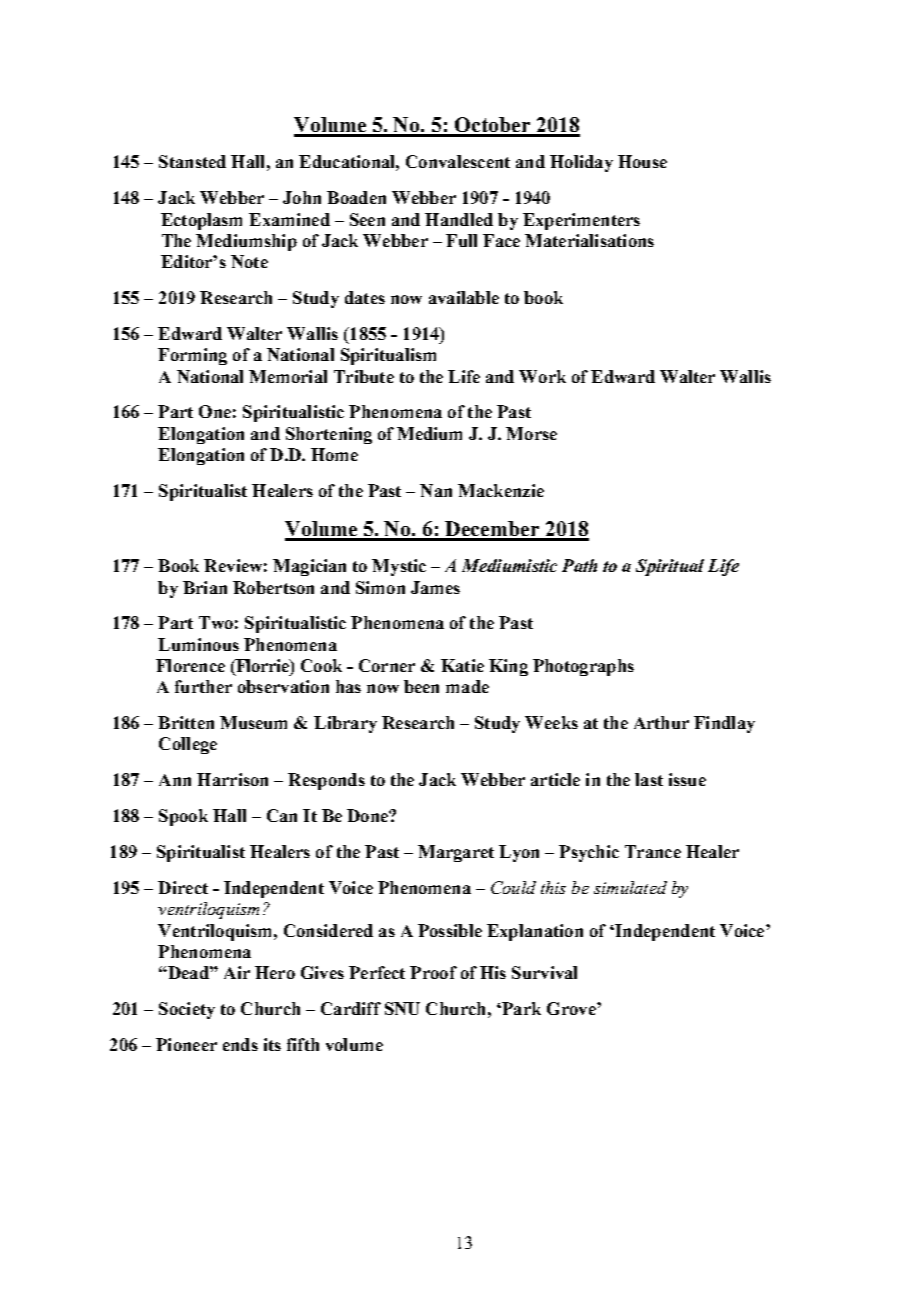 The image size is (924, 1308). What do you see at coordinates (579, 565) in the screenshot?
I see `Path` at bounding box center [579, 565].
